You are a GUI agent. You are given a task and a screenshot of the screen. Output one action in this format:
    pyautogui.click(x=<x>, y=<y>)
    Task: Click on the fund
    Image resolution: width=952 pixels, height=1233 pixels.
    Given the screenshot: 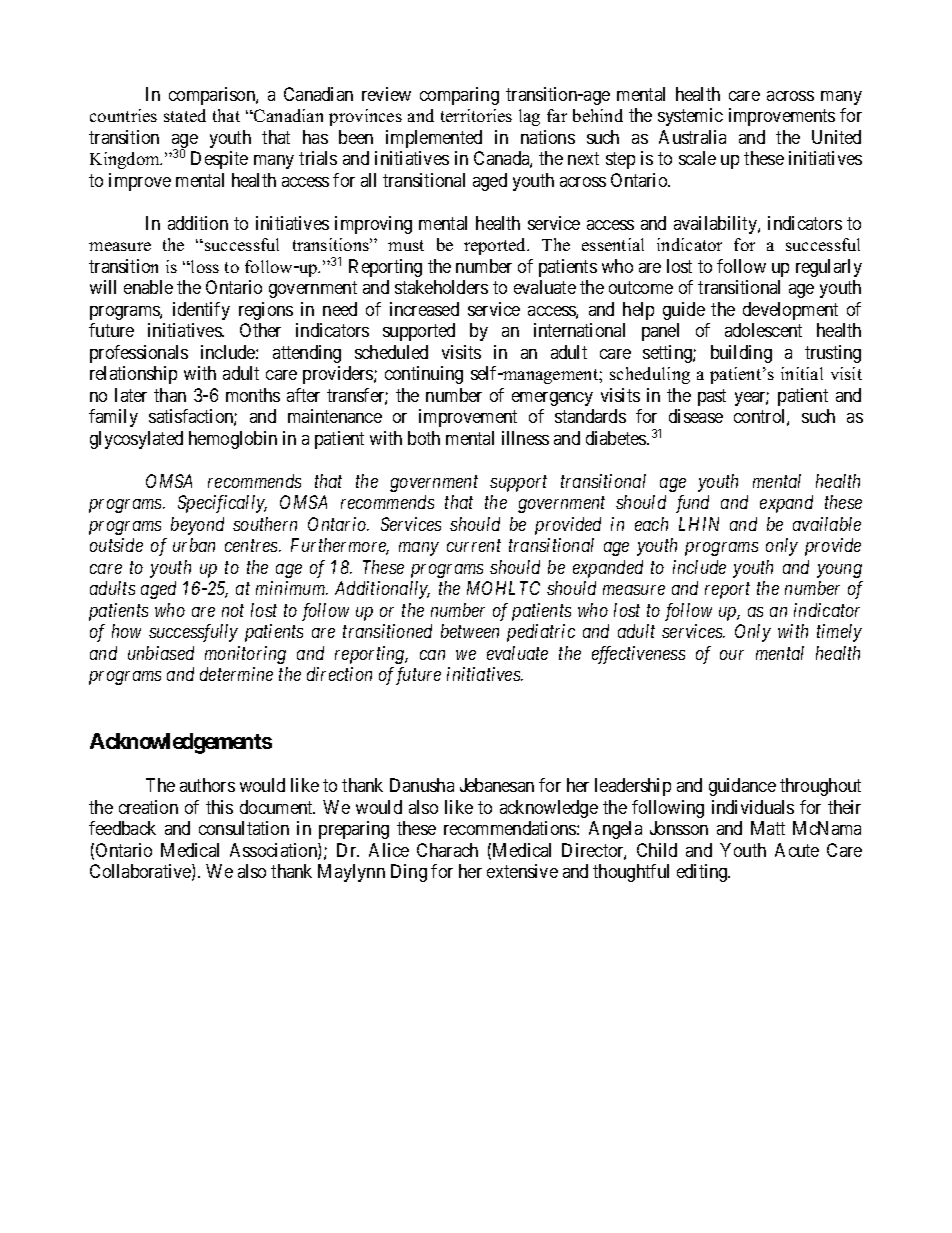 What is the action you would take?
    pyautogui.click(x=692, y=504)
